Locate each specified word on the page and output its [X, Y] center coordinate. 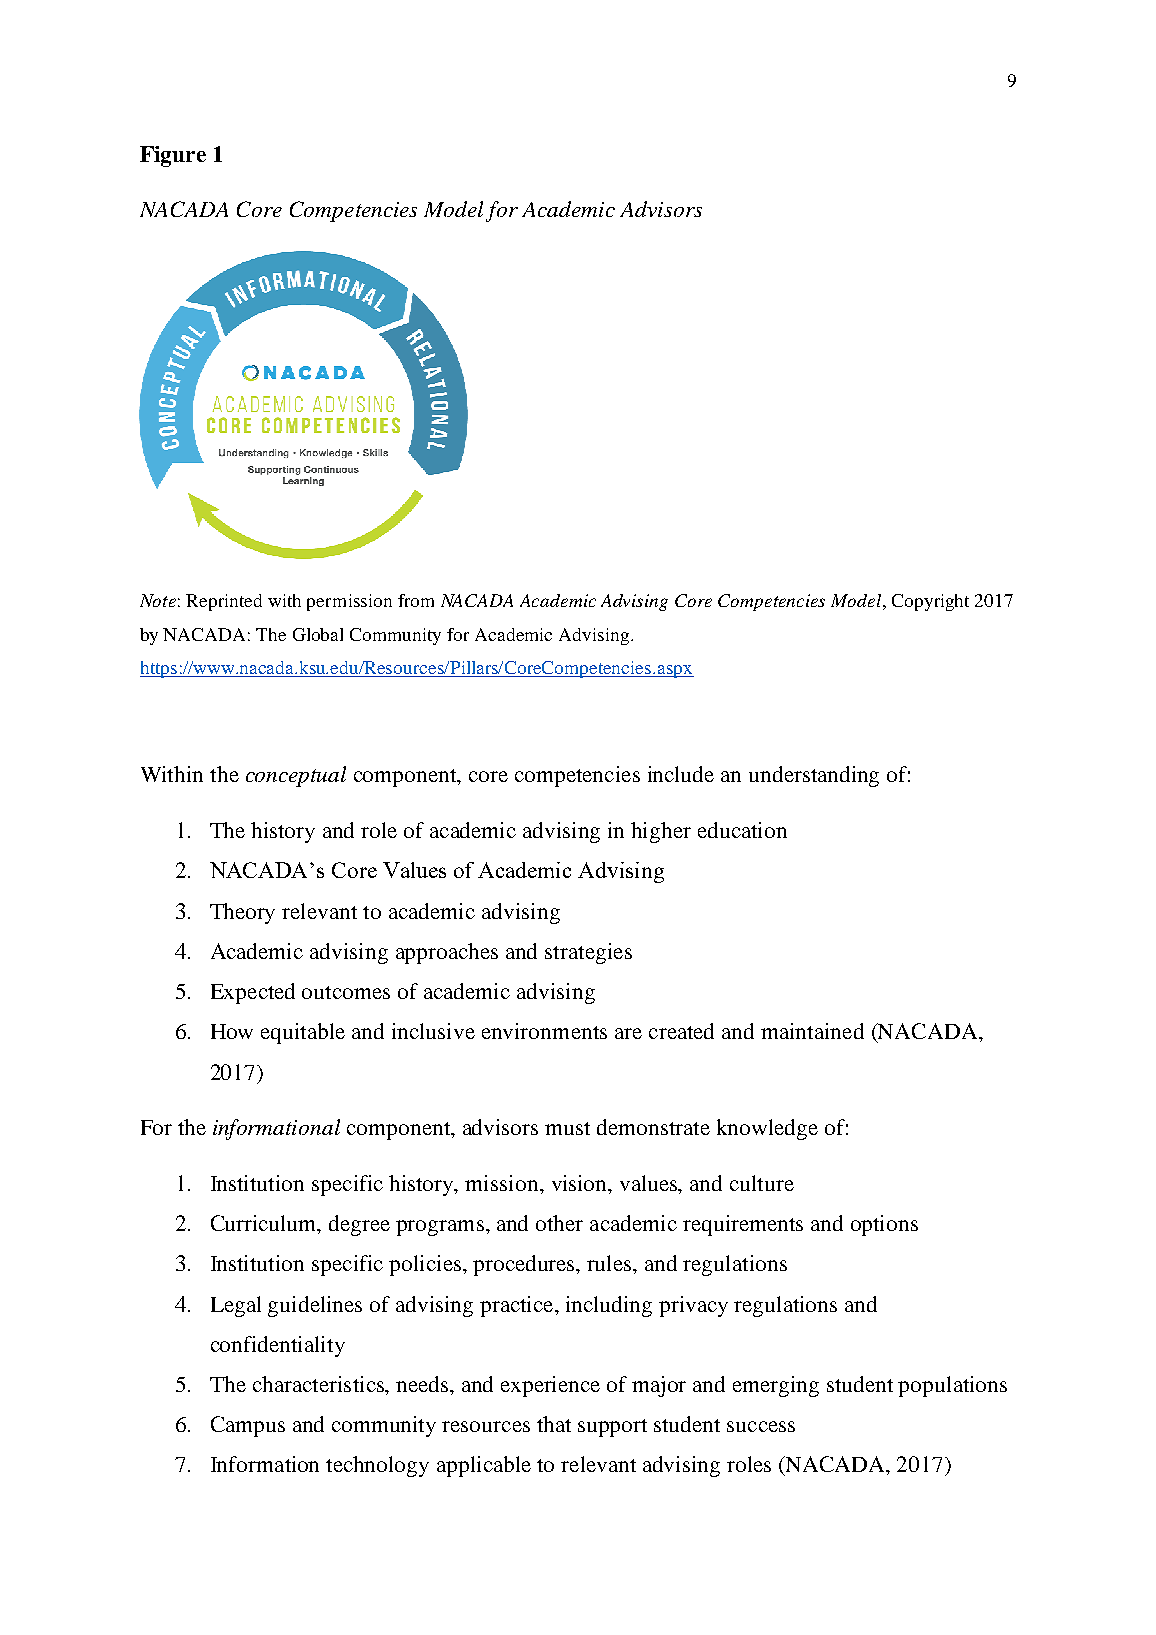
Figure [173, 156]
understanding [814, 776]
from [416, 600]
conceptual [296, 776]
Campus [248, 1426]
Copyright [930, 602]
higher [661, 832]
